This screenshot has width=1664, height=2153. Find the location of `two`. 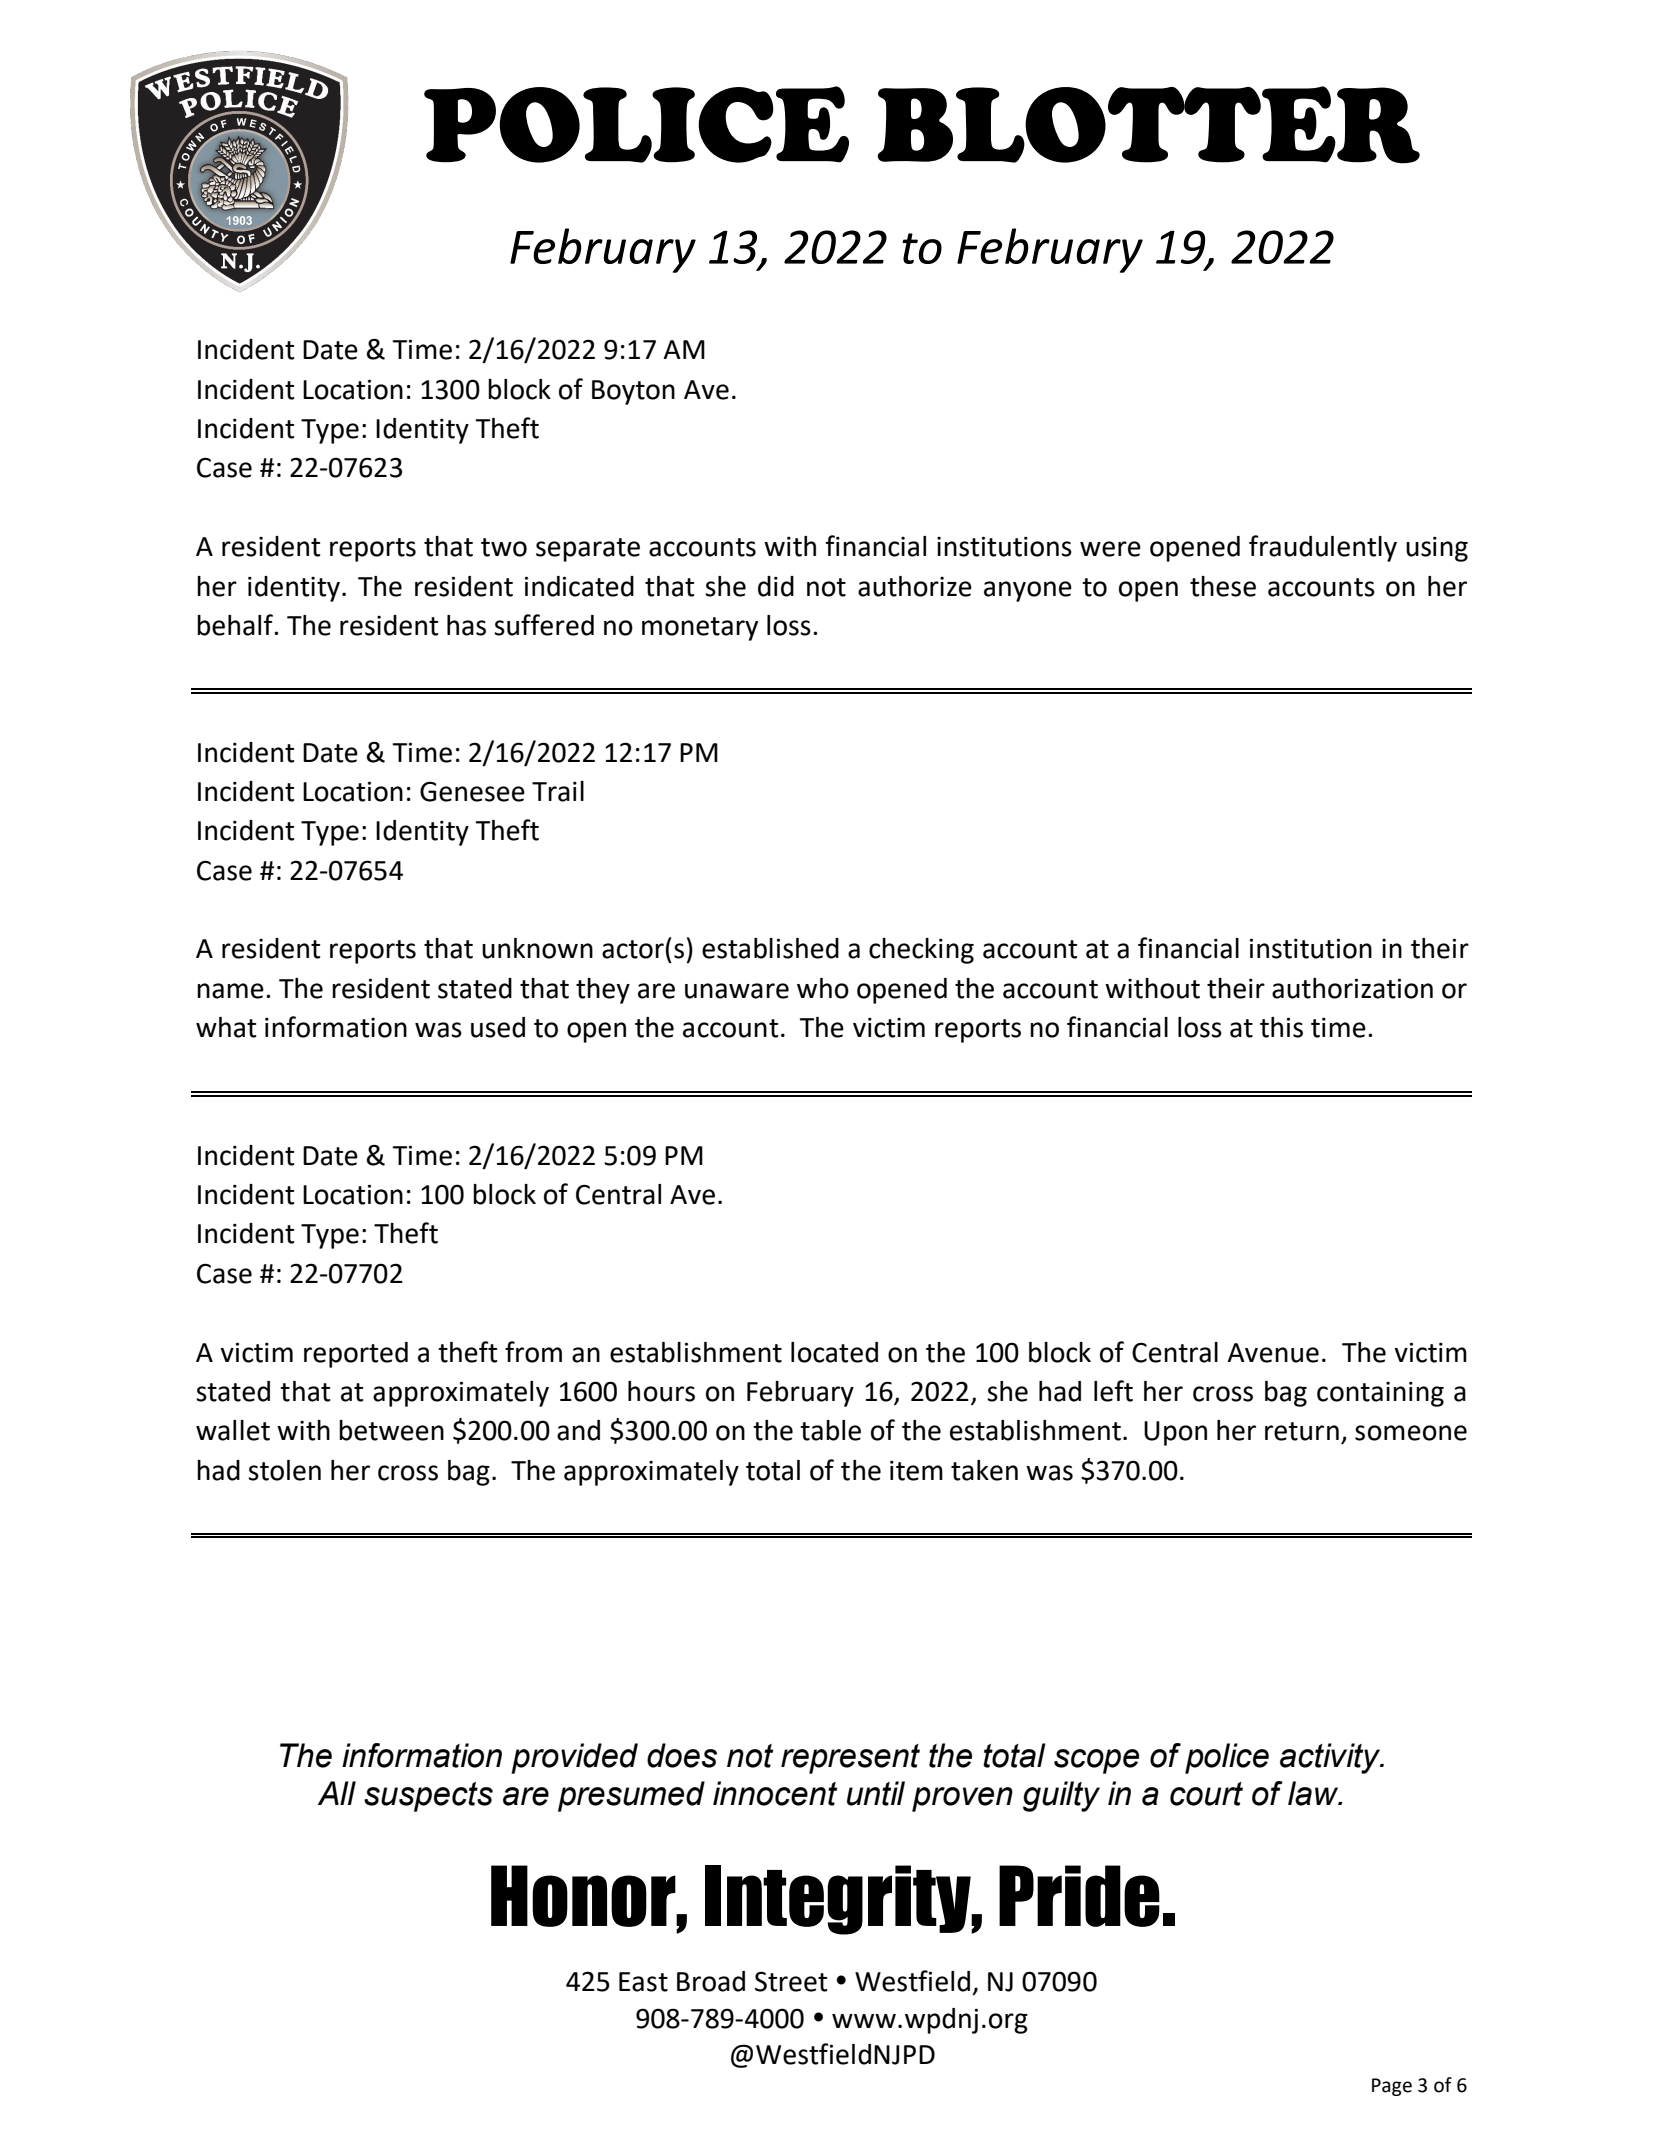

two is located at coordinates (504, 547).
